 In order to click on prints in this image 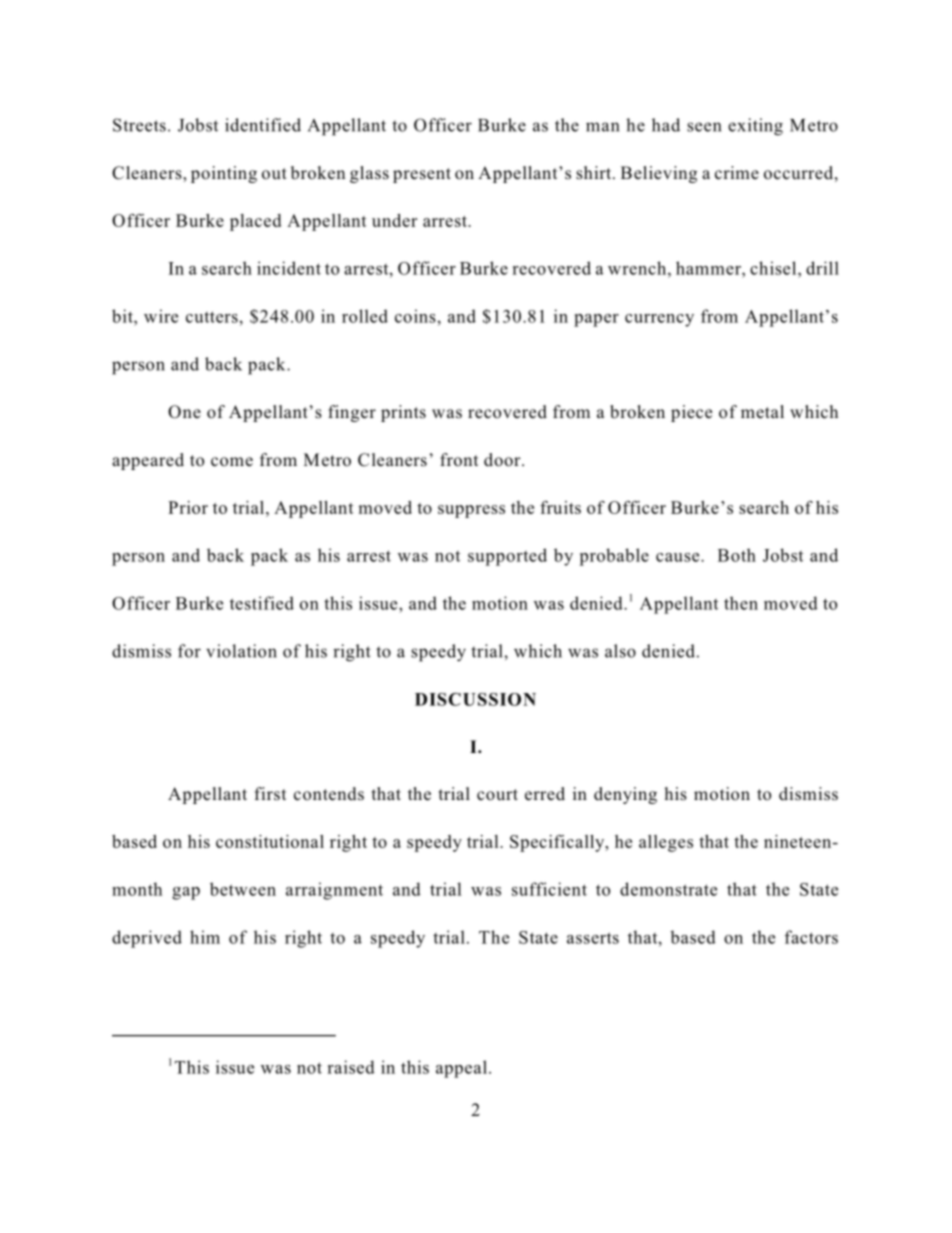, I will do `click(403, 413)`.
